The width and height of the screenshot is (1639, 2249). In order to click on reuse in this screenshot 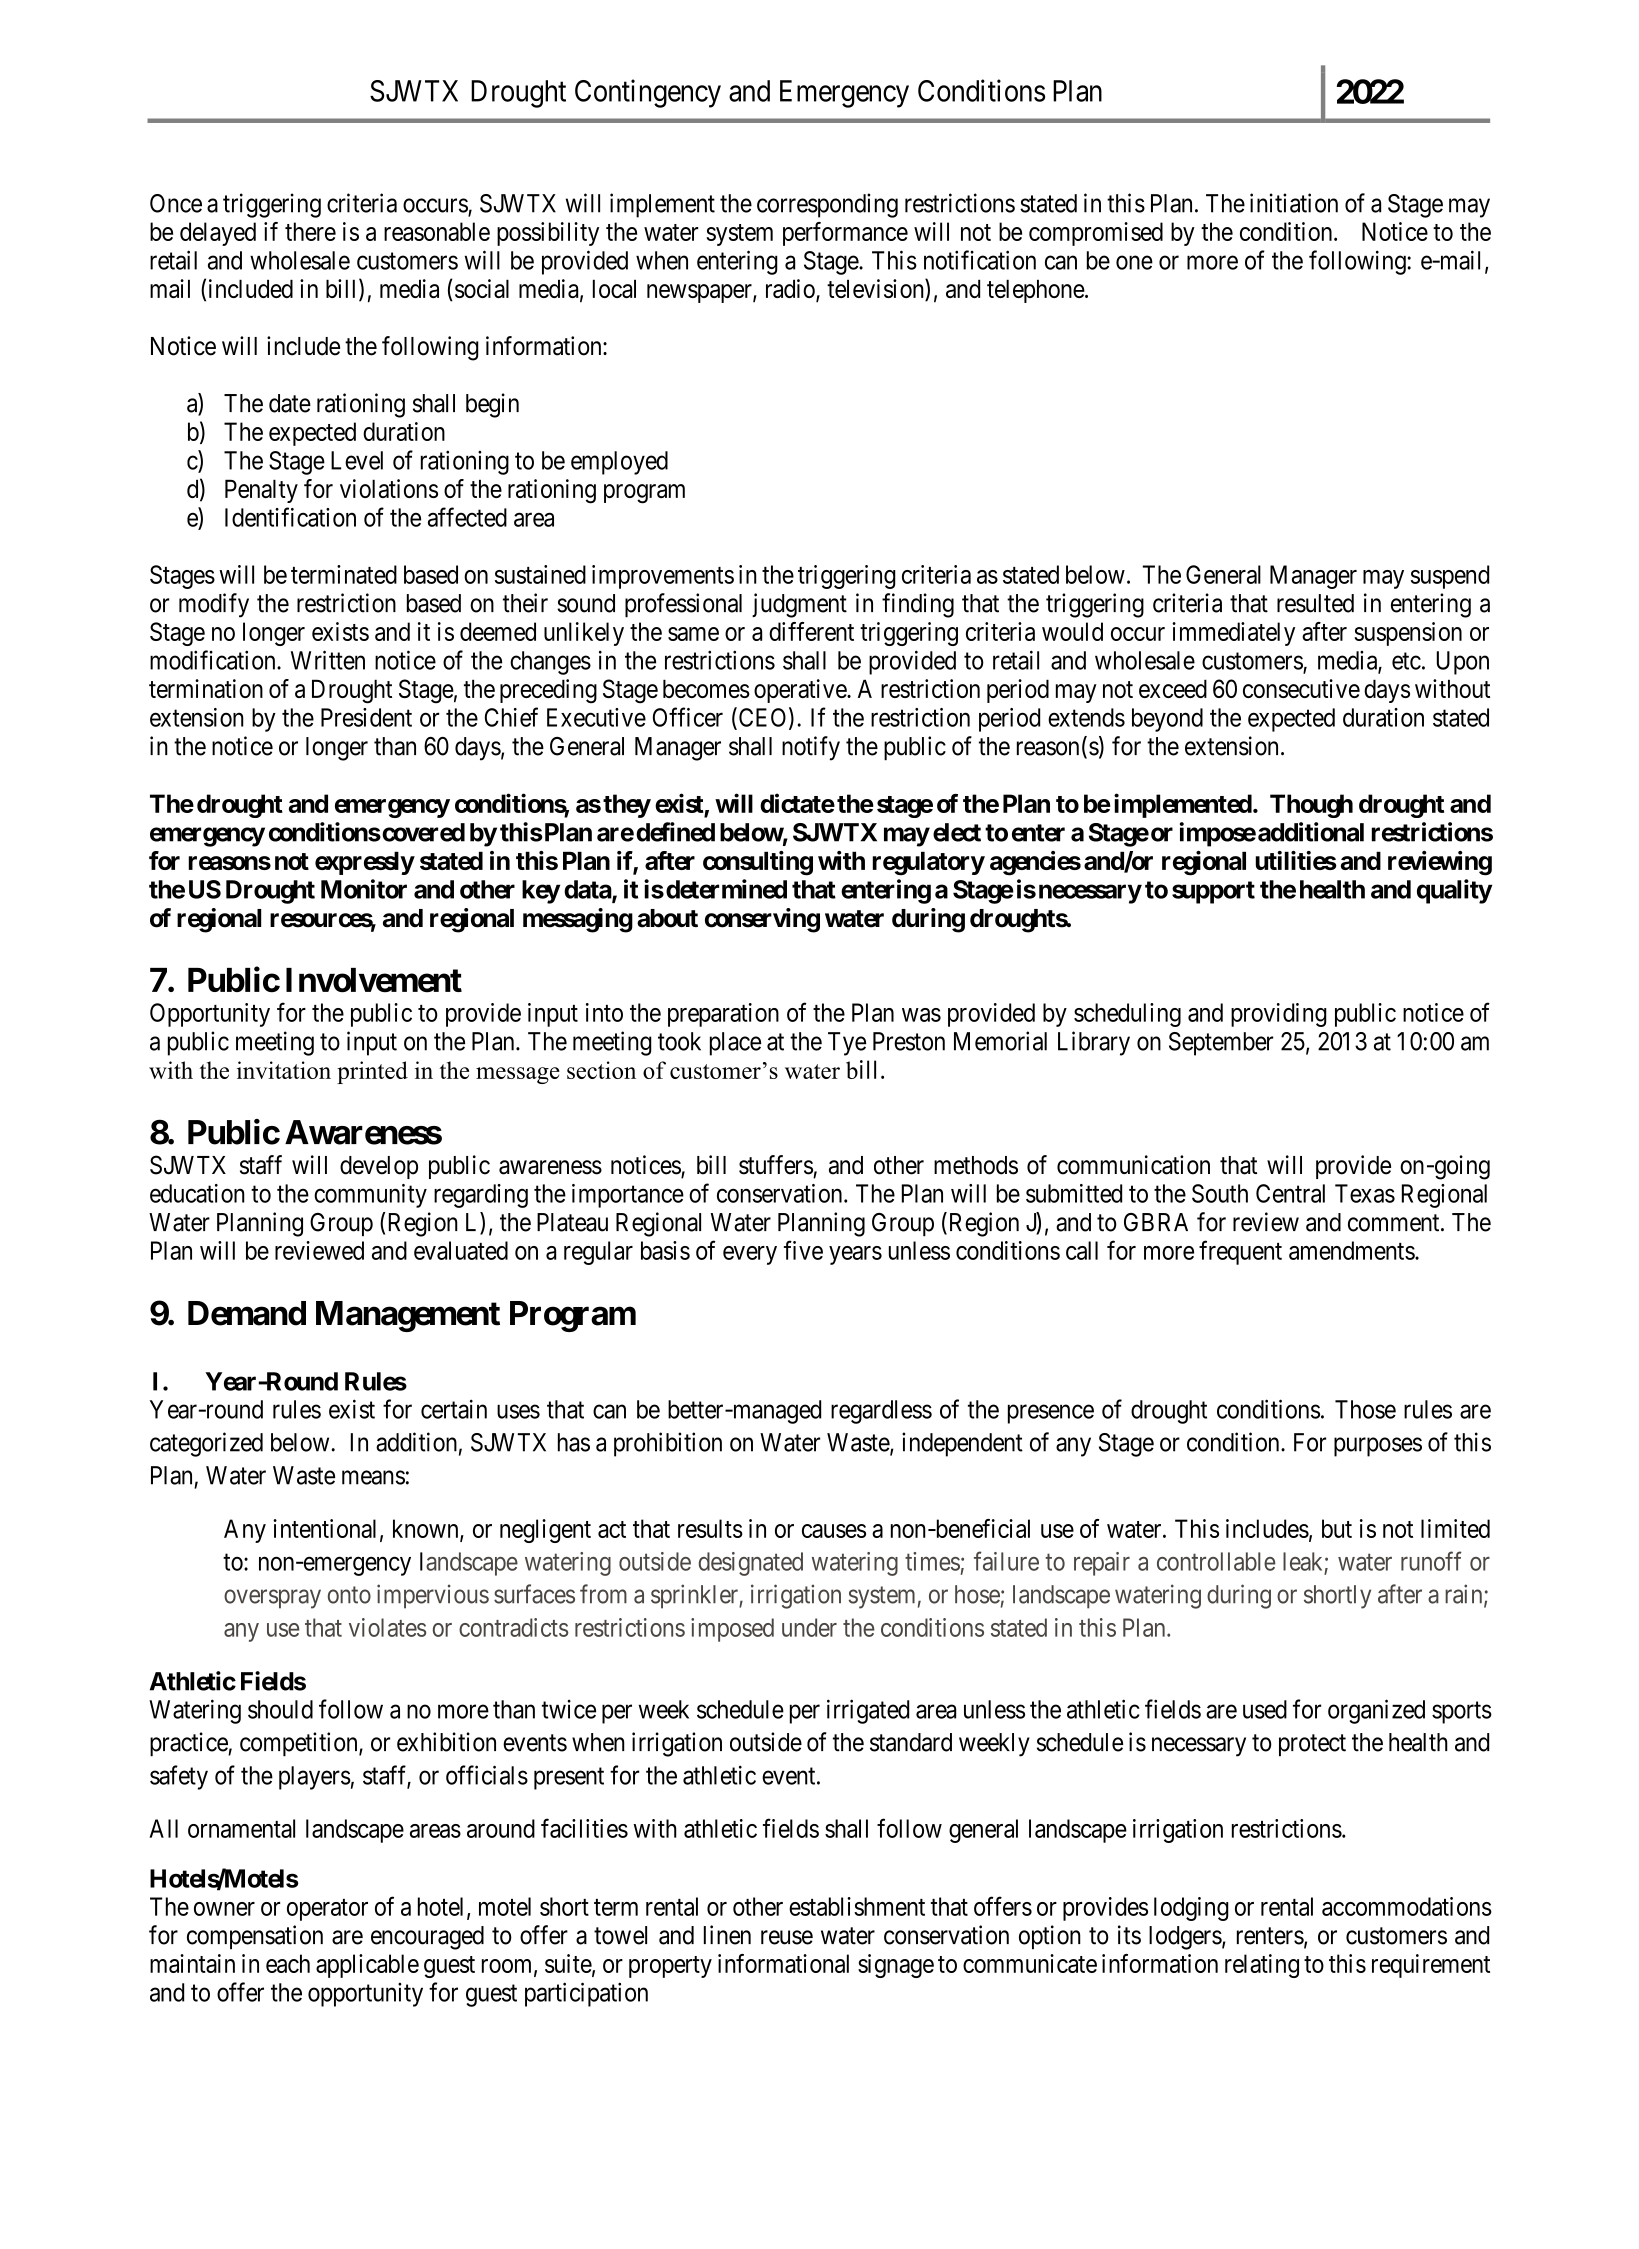, I will do `click(787, 1937)`.
